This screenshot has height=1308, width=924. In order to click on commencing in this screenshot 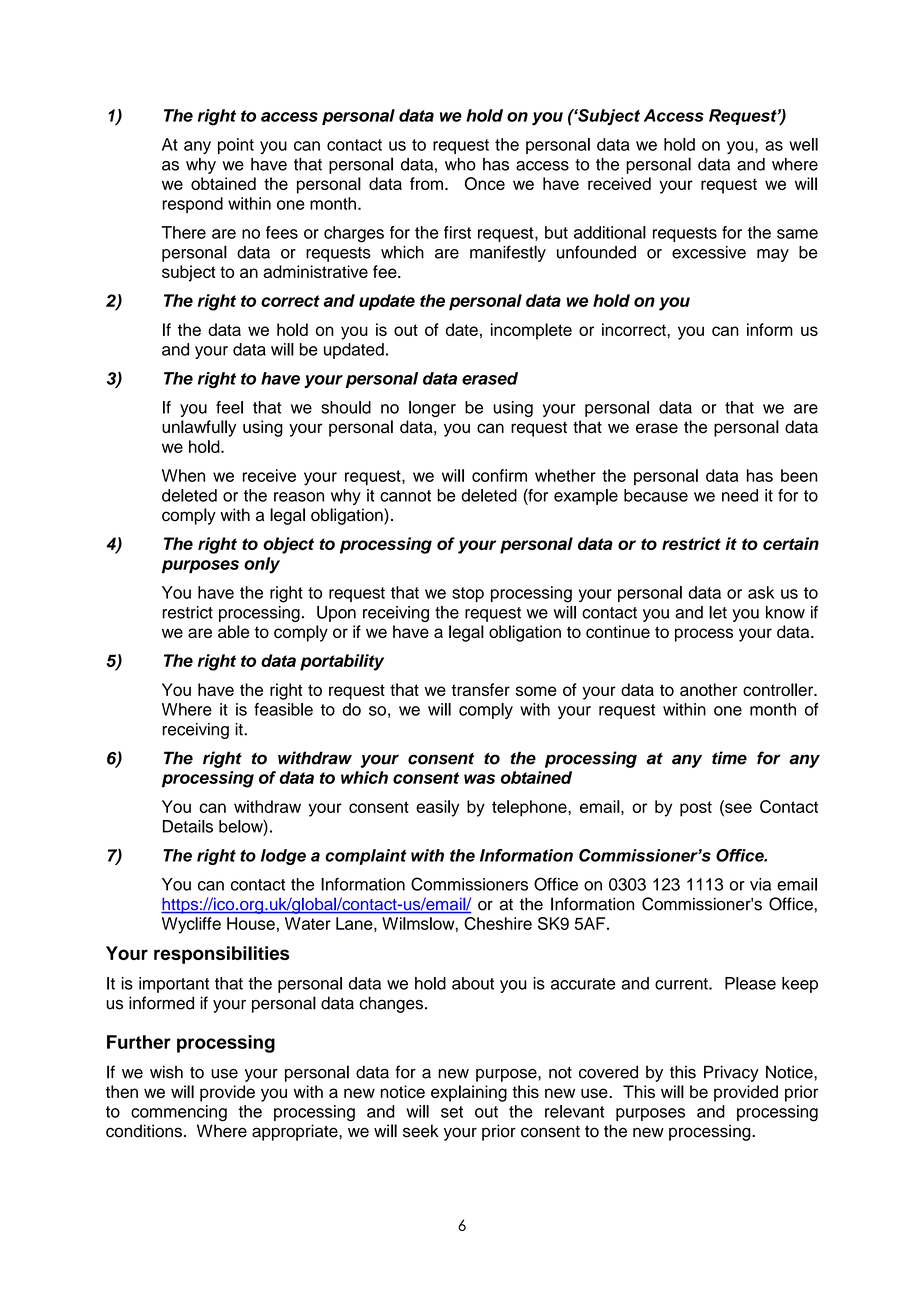, I will do `click(179, 1113)`.
